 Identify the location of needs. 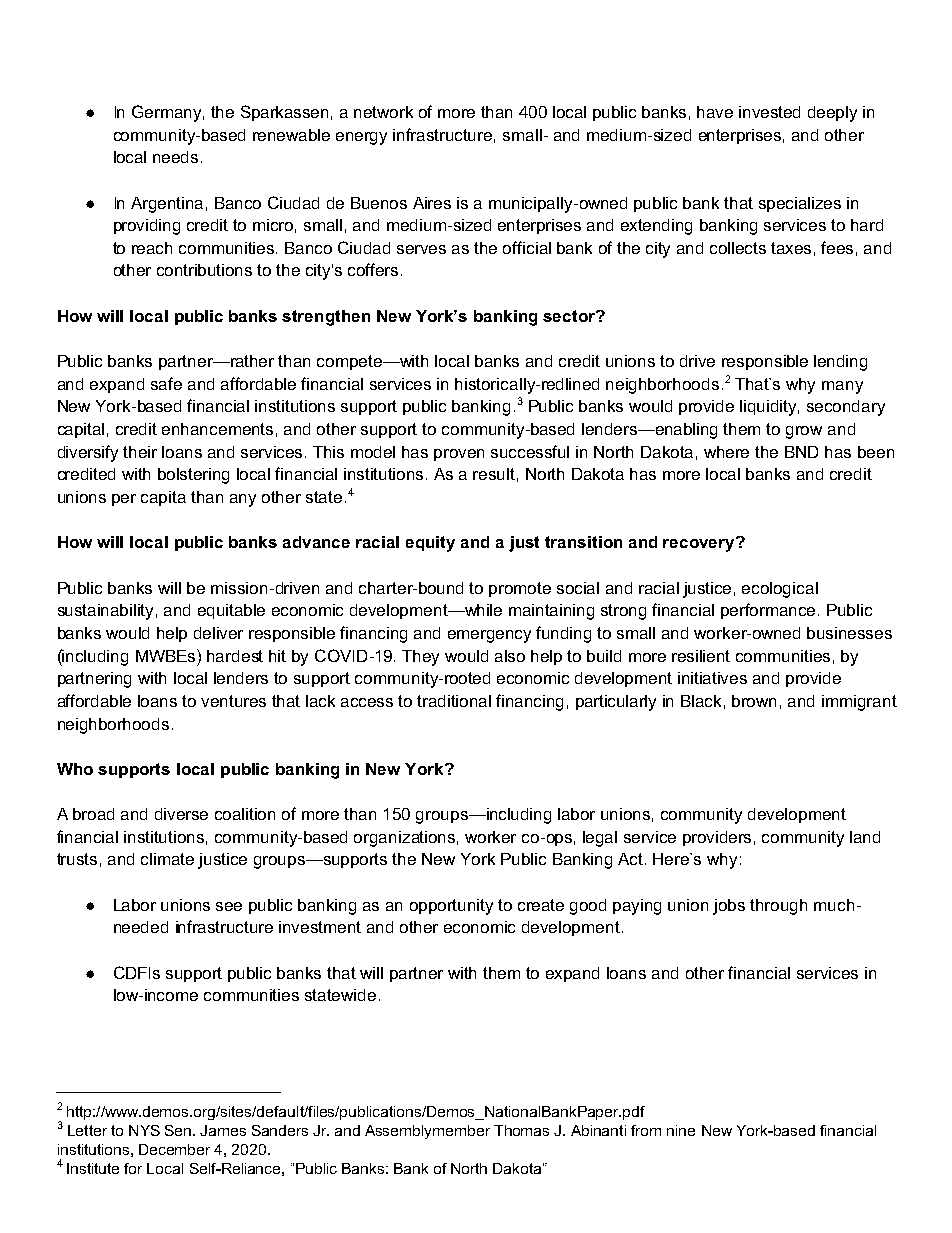
(175, 157).
